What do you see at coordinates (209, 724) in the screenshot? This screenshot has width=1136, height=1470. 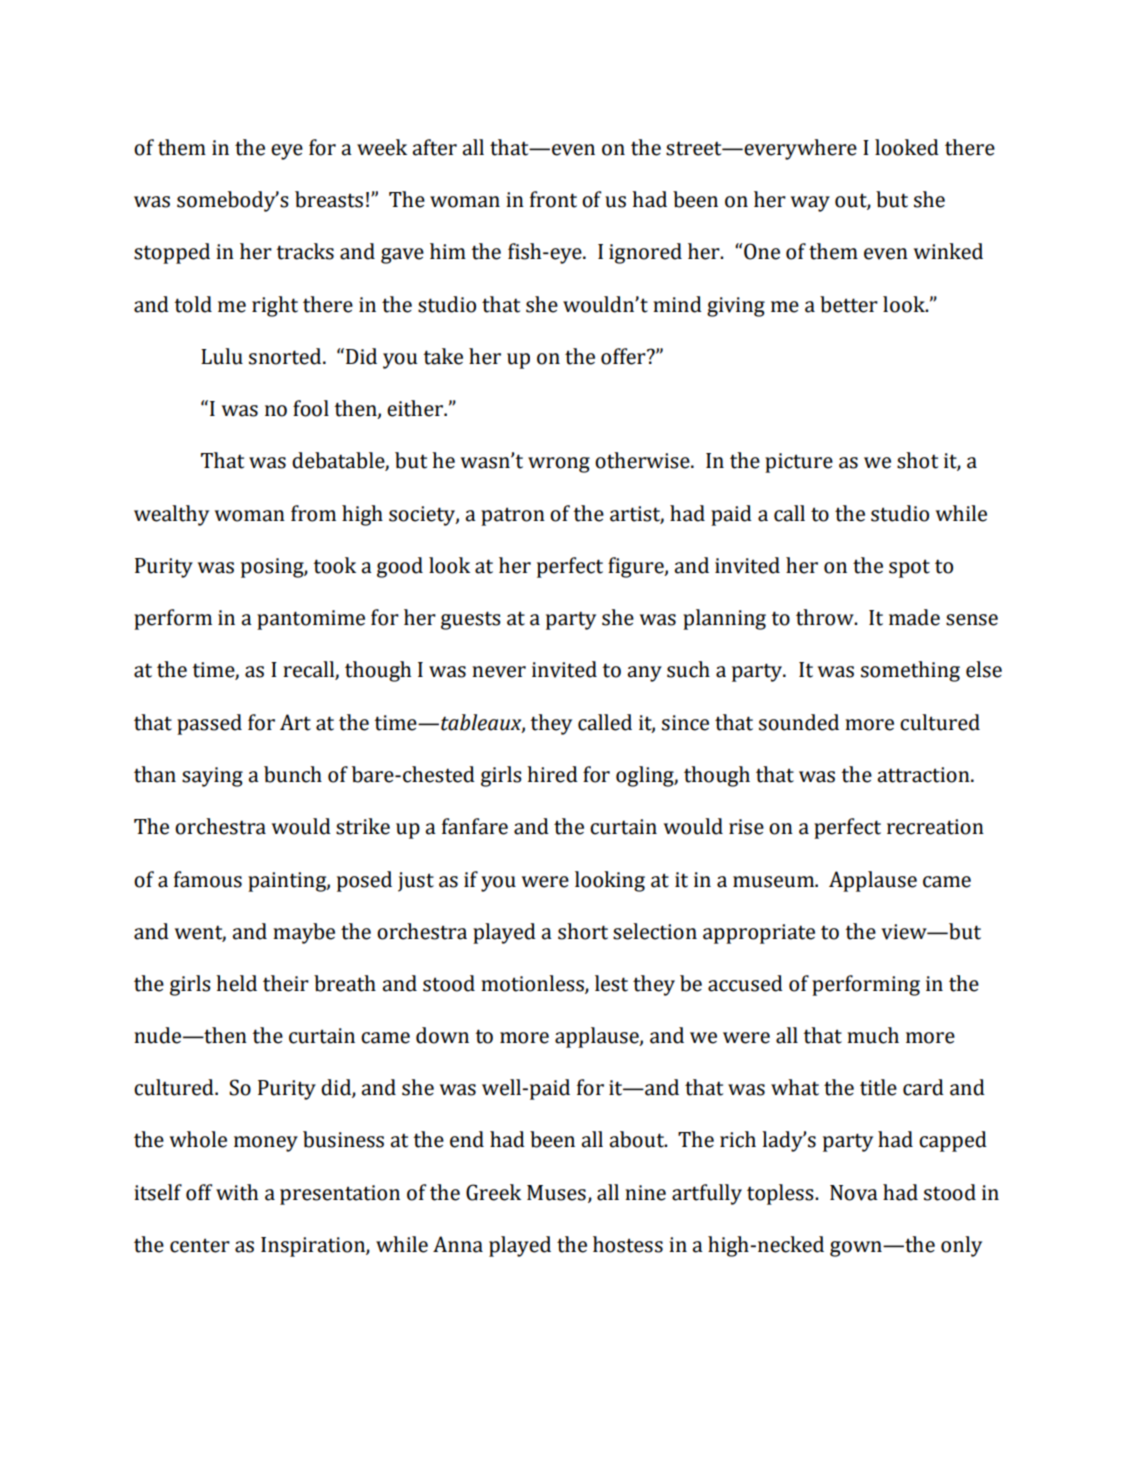 I see `passed` at bounding box center [209, 724].
